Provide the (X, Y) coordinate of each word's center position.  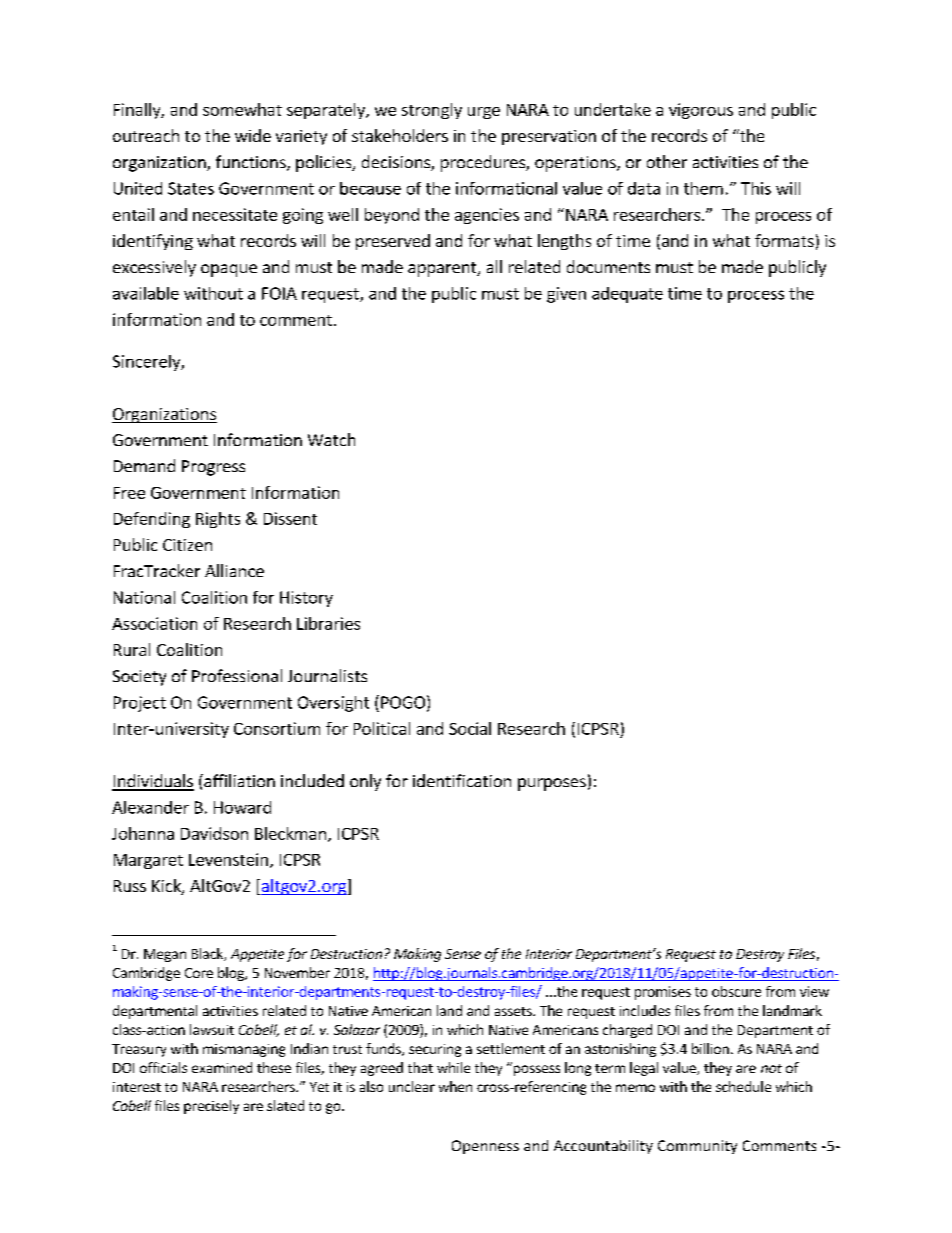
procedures (484, 163)
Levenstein (228, 859)
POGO (403, 702)
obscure (736, 991)
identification (462, 780)
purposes (552, 784)
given (566, 295)
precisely (211, 1107)
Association (154, 623)
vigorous (701, 111)
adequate (627, 295)
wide (253, 135)
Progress (213, 468)
